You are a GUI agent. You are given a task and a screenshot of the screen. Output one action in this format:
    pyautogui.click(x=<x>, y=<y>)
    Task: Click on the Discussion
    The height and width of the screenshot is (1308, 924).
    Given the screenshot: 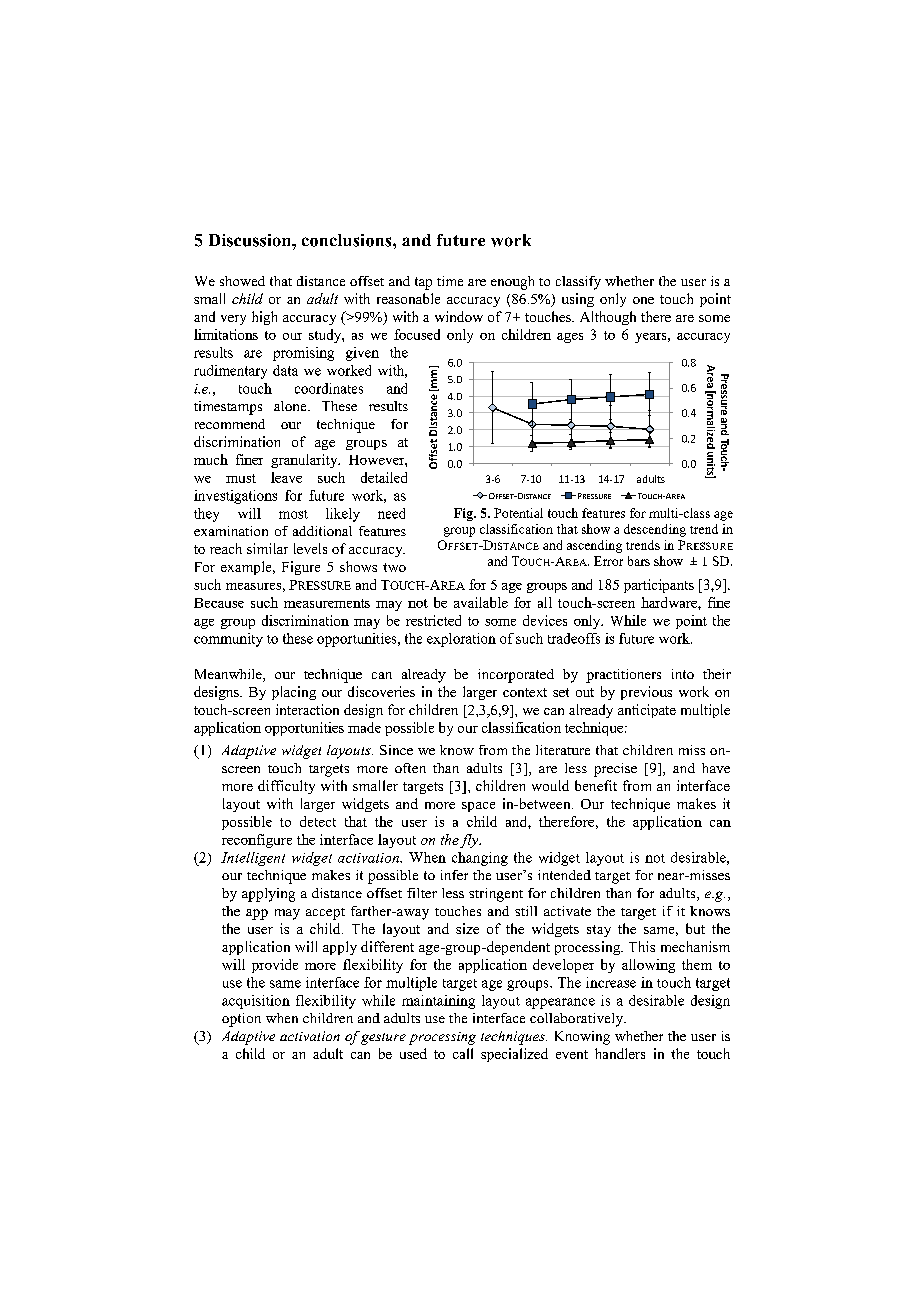 What is the action you would take?
    pyautogui.click(x=251, y=240)
